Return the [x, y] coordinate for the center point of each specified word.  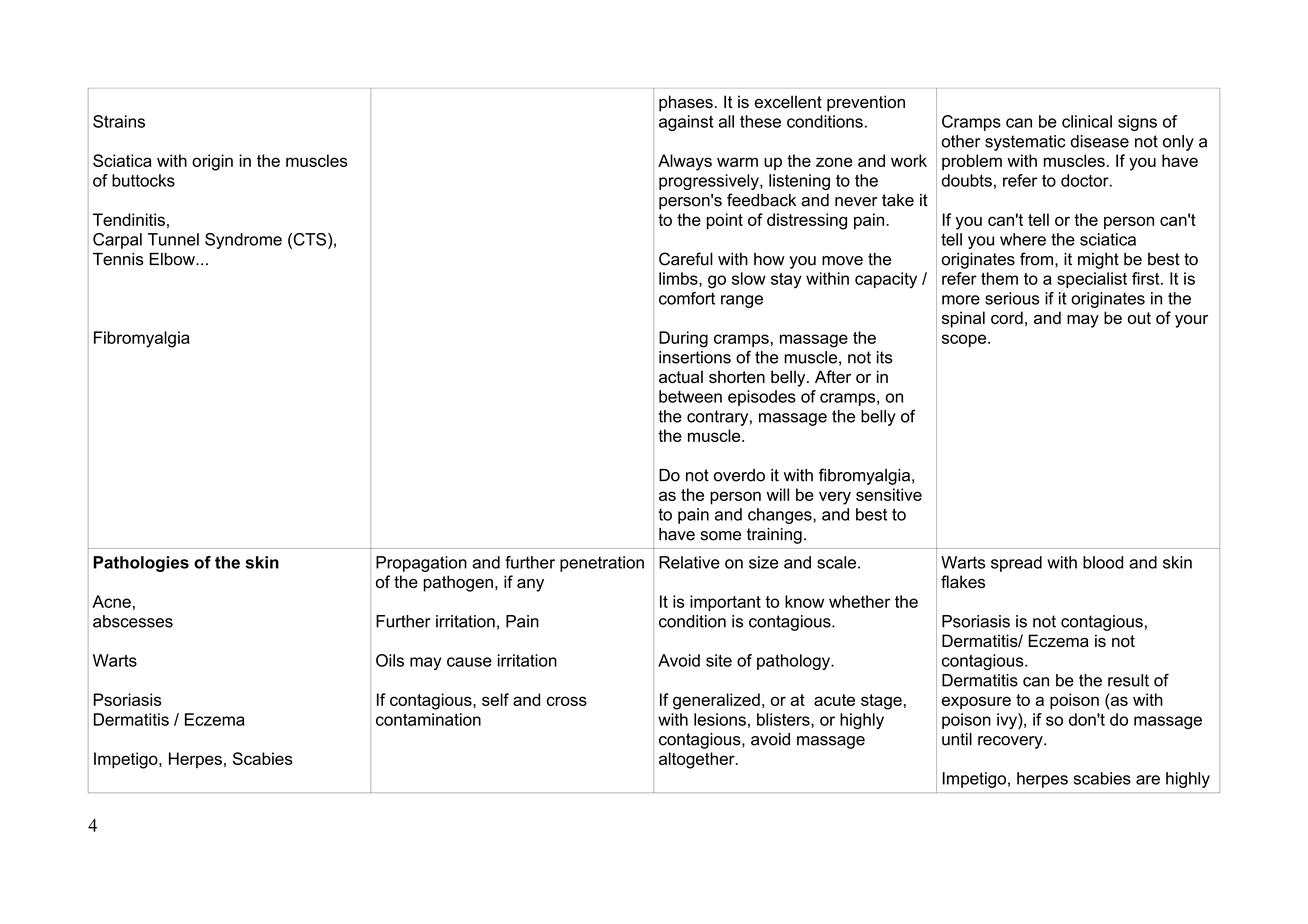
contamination [428, 719]
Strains [119, 121]
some [721, 536]
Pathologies [141, 564]
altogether [698, 760]
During [683, 339]
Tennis [118, 259]
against [686, 123]
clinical [1087, 121]
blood [1103, 562]
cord [1007, 317]
